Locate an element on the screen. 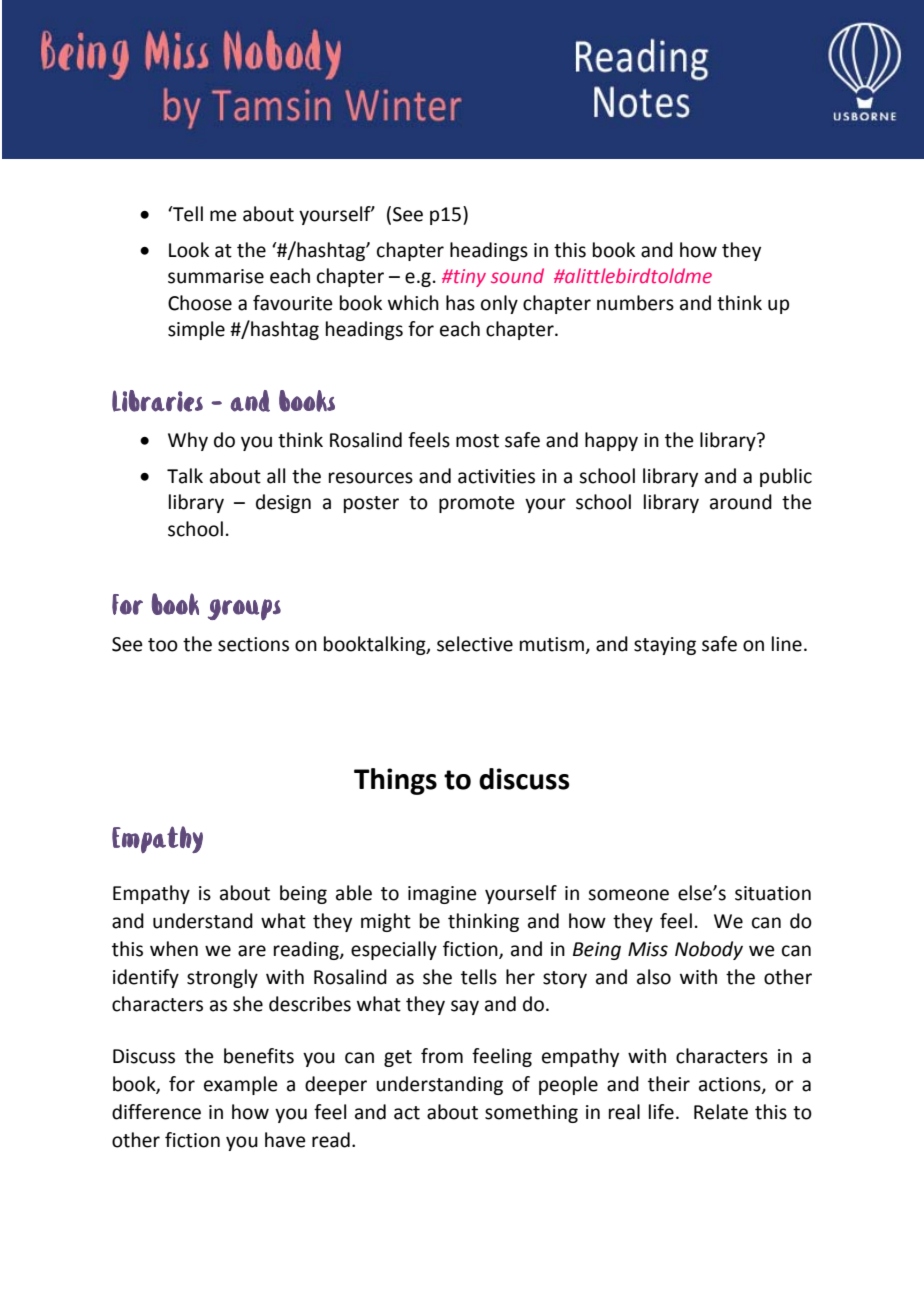  numbers is located at coordinates (635, 303).
